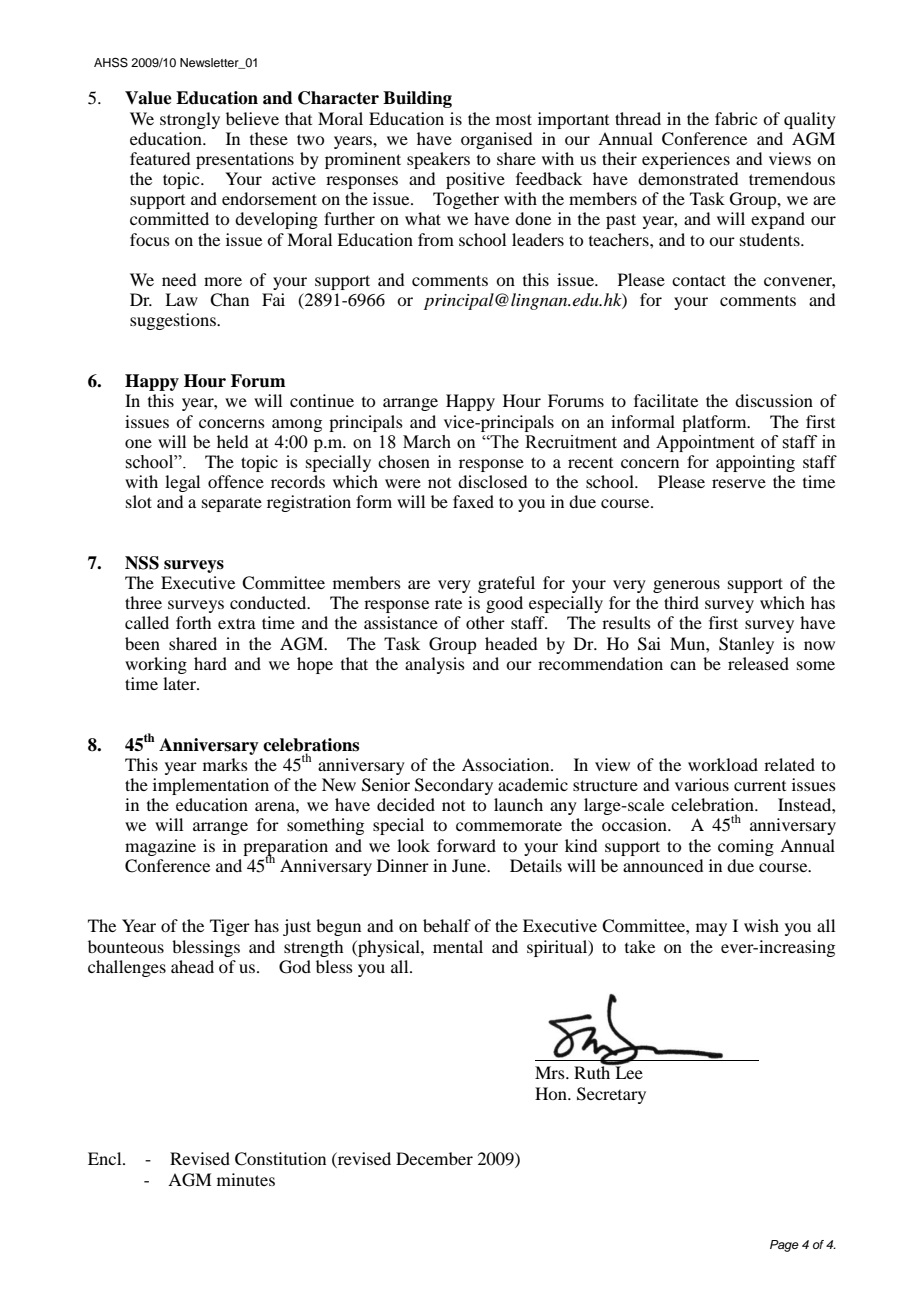 Image resolution: width=924 pixels, height=1308 pixels. What do you see at coordinates (736, 118) in the image?
I see `fabric` at bounding box center [736, 118].
